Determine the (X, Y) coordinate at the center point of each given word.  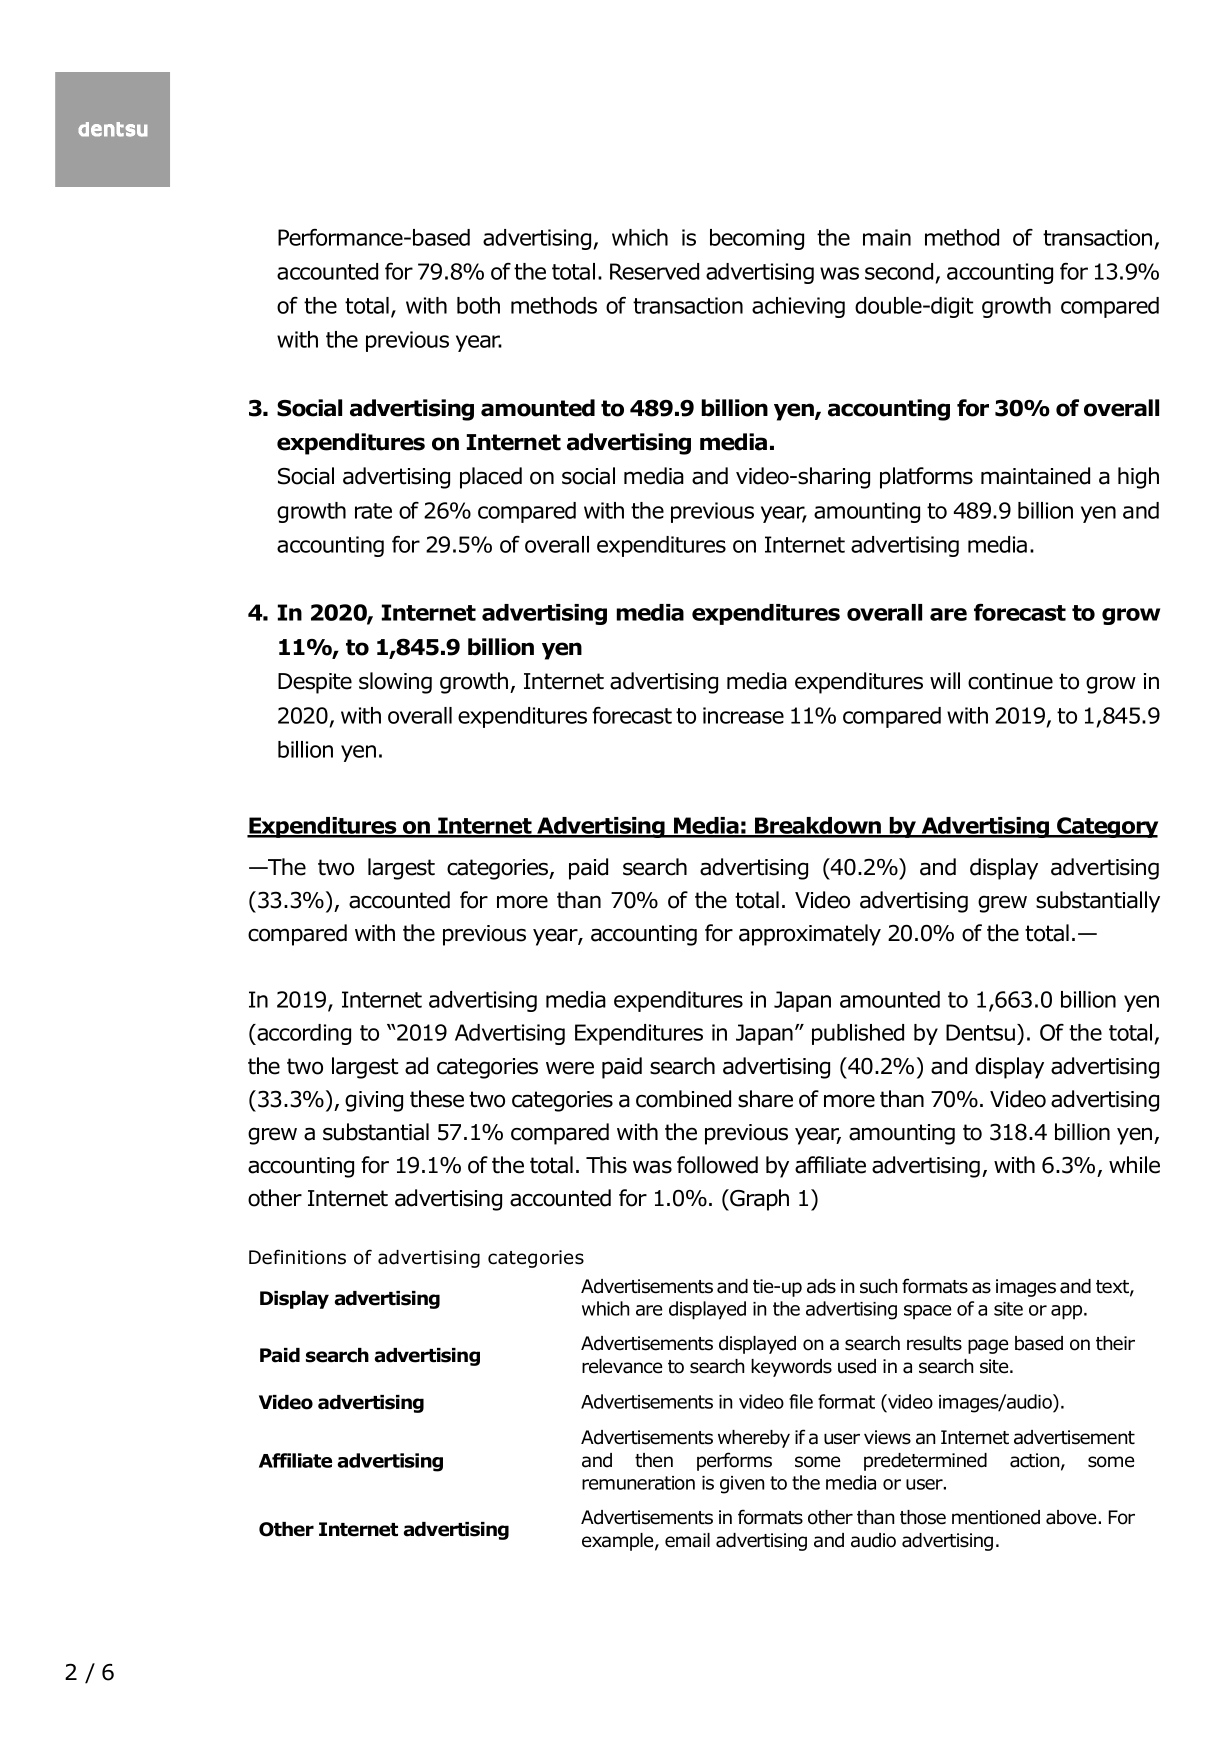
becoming (757, 239)
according (303, 1034)
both (478, 305)
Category (1106, 827)
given (742, 1485)
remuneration (638, 1483)
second (899, 271)
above (1072, 1517)
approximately (810, 935)
